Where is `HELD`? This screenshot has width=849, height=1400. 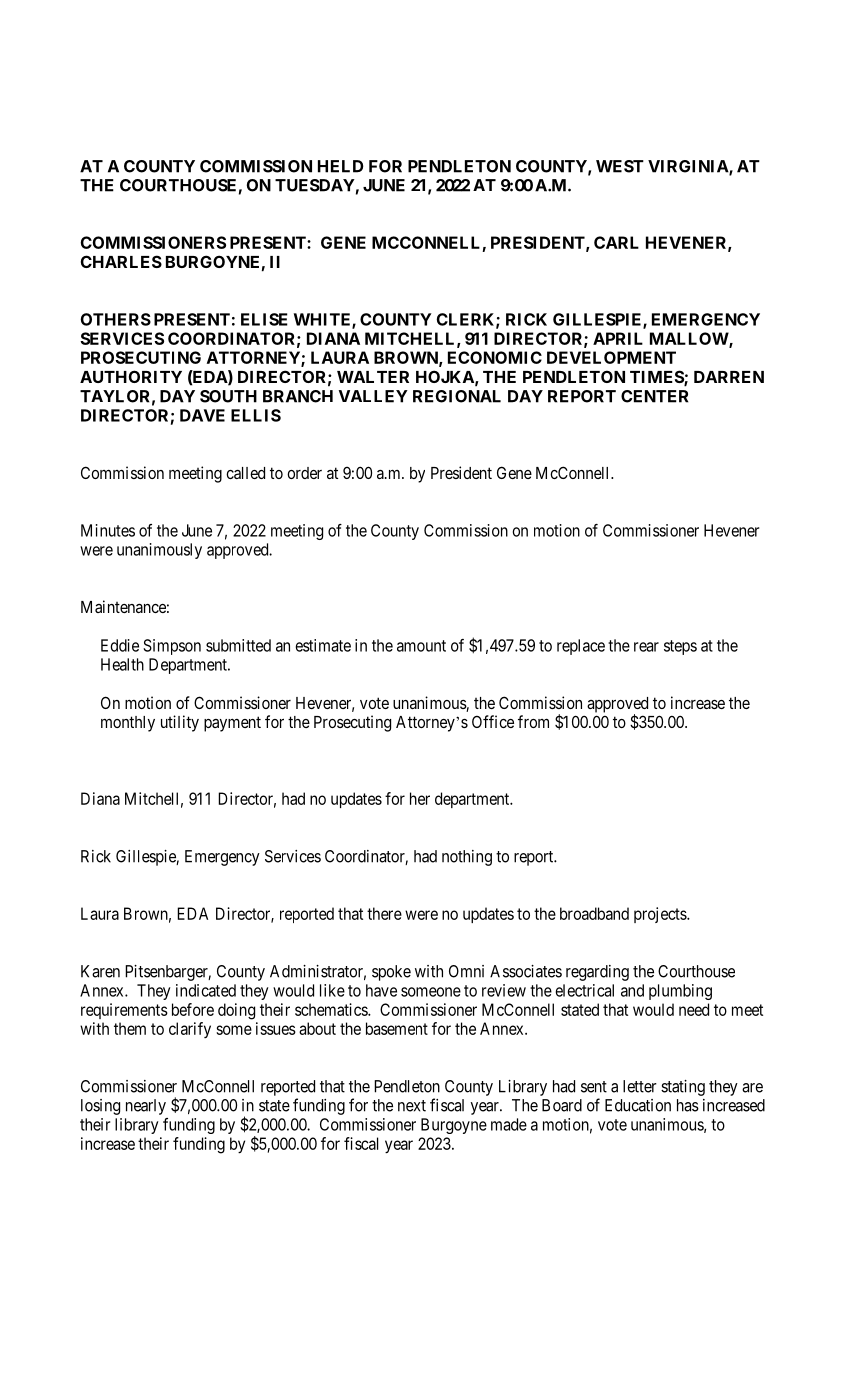 HELD is located at coordinates (341, 166).
